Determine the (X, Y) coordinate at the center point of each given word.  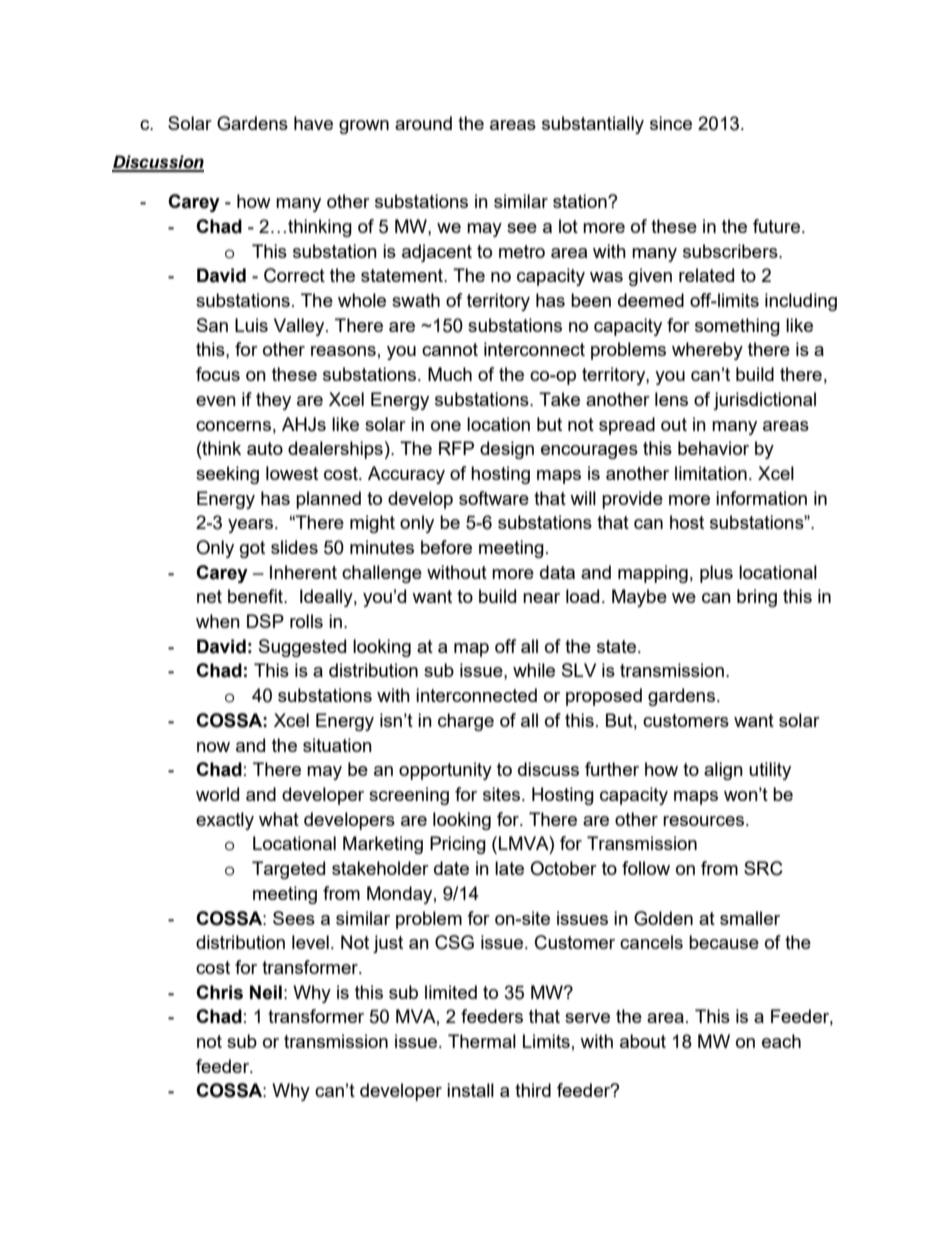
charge (466, 722)
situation (337, 745)
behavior (713, 448)
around (423, 123)
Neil (266, 992)
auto (265, 448)
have (313, 123)
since (671, 123)
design (507, 450)
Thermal (482, 1041)
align (723, 771)
